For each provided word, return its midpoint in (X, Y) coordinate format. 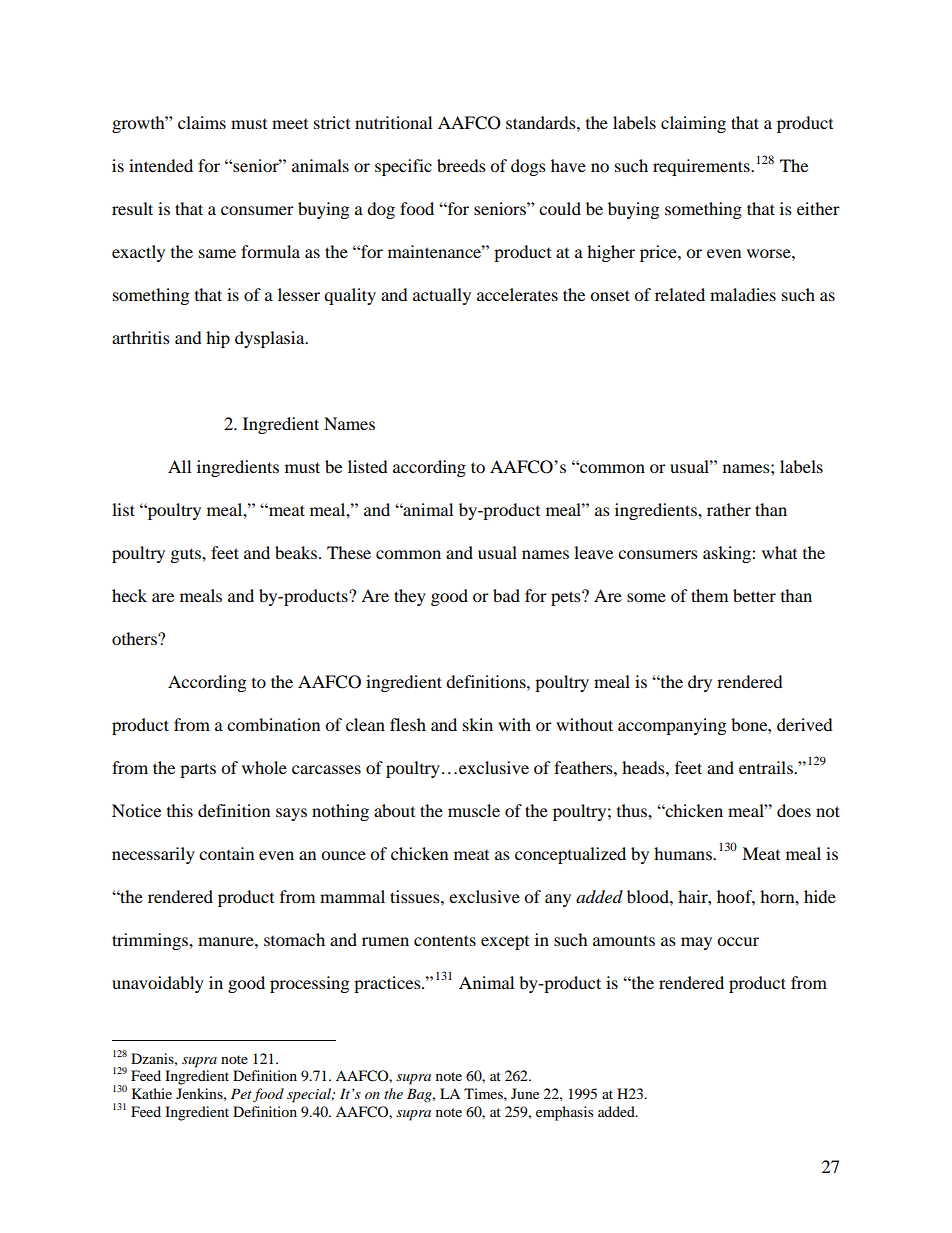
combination (273, 724)
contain (226, 853)
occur (738, 941)
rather (729, 509)
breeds (461, 165)
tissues (416, 896)
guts (187, 555)
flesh (408, 724)
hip (218, 339)
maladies (743, 294)
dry (700, 683)
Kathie (152, 1093)
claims (202, 122)
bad (506, 595)
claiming (693, 124)
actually (442, 296)
